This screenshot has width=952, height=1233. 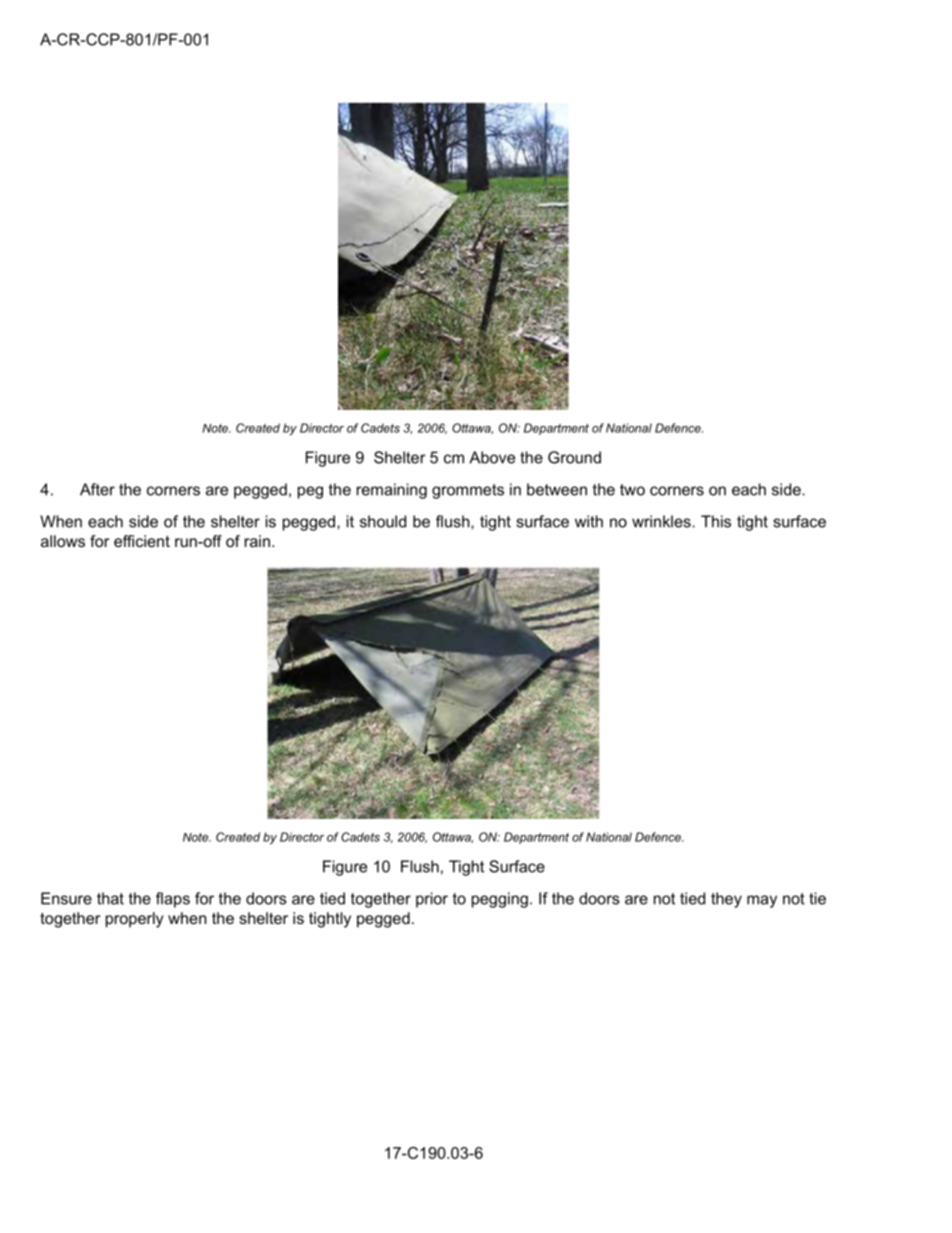 I want to click on efficient, so click(x=142, y=541).
